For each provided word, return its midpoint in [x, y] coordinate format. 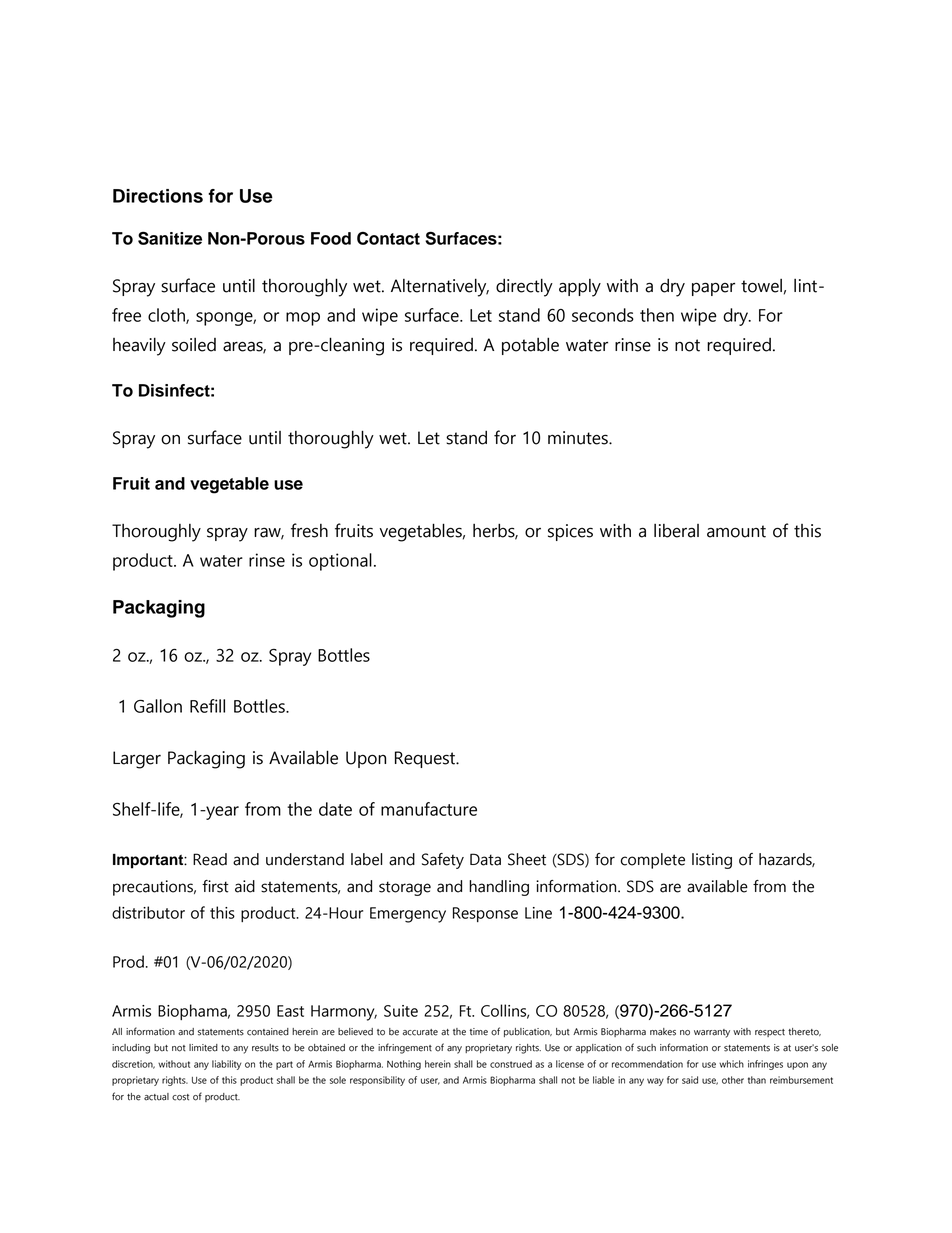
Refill [207, 706]
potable [530, 346]
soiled [194, 345]
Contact [388, 238]
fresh [309, 530]
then [657, 315]
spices [570, 532]
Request [426, 759]
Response [485, 914]
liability [226, 1065]
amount [736, 531]
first [215, 886]
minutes [579, 438]
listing [712, 861]
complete [653, 861]
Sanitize [170, 238]
